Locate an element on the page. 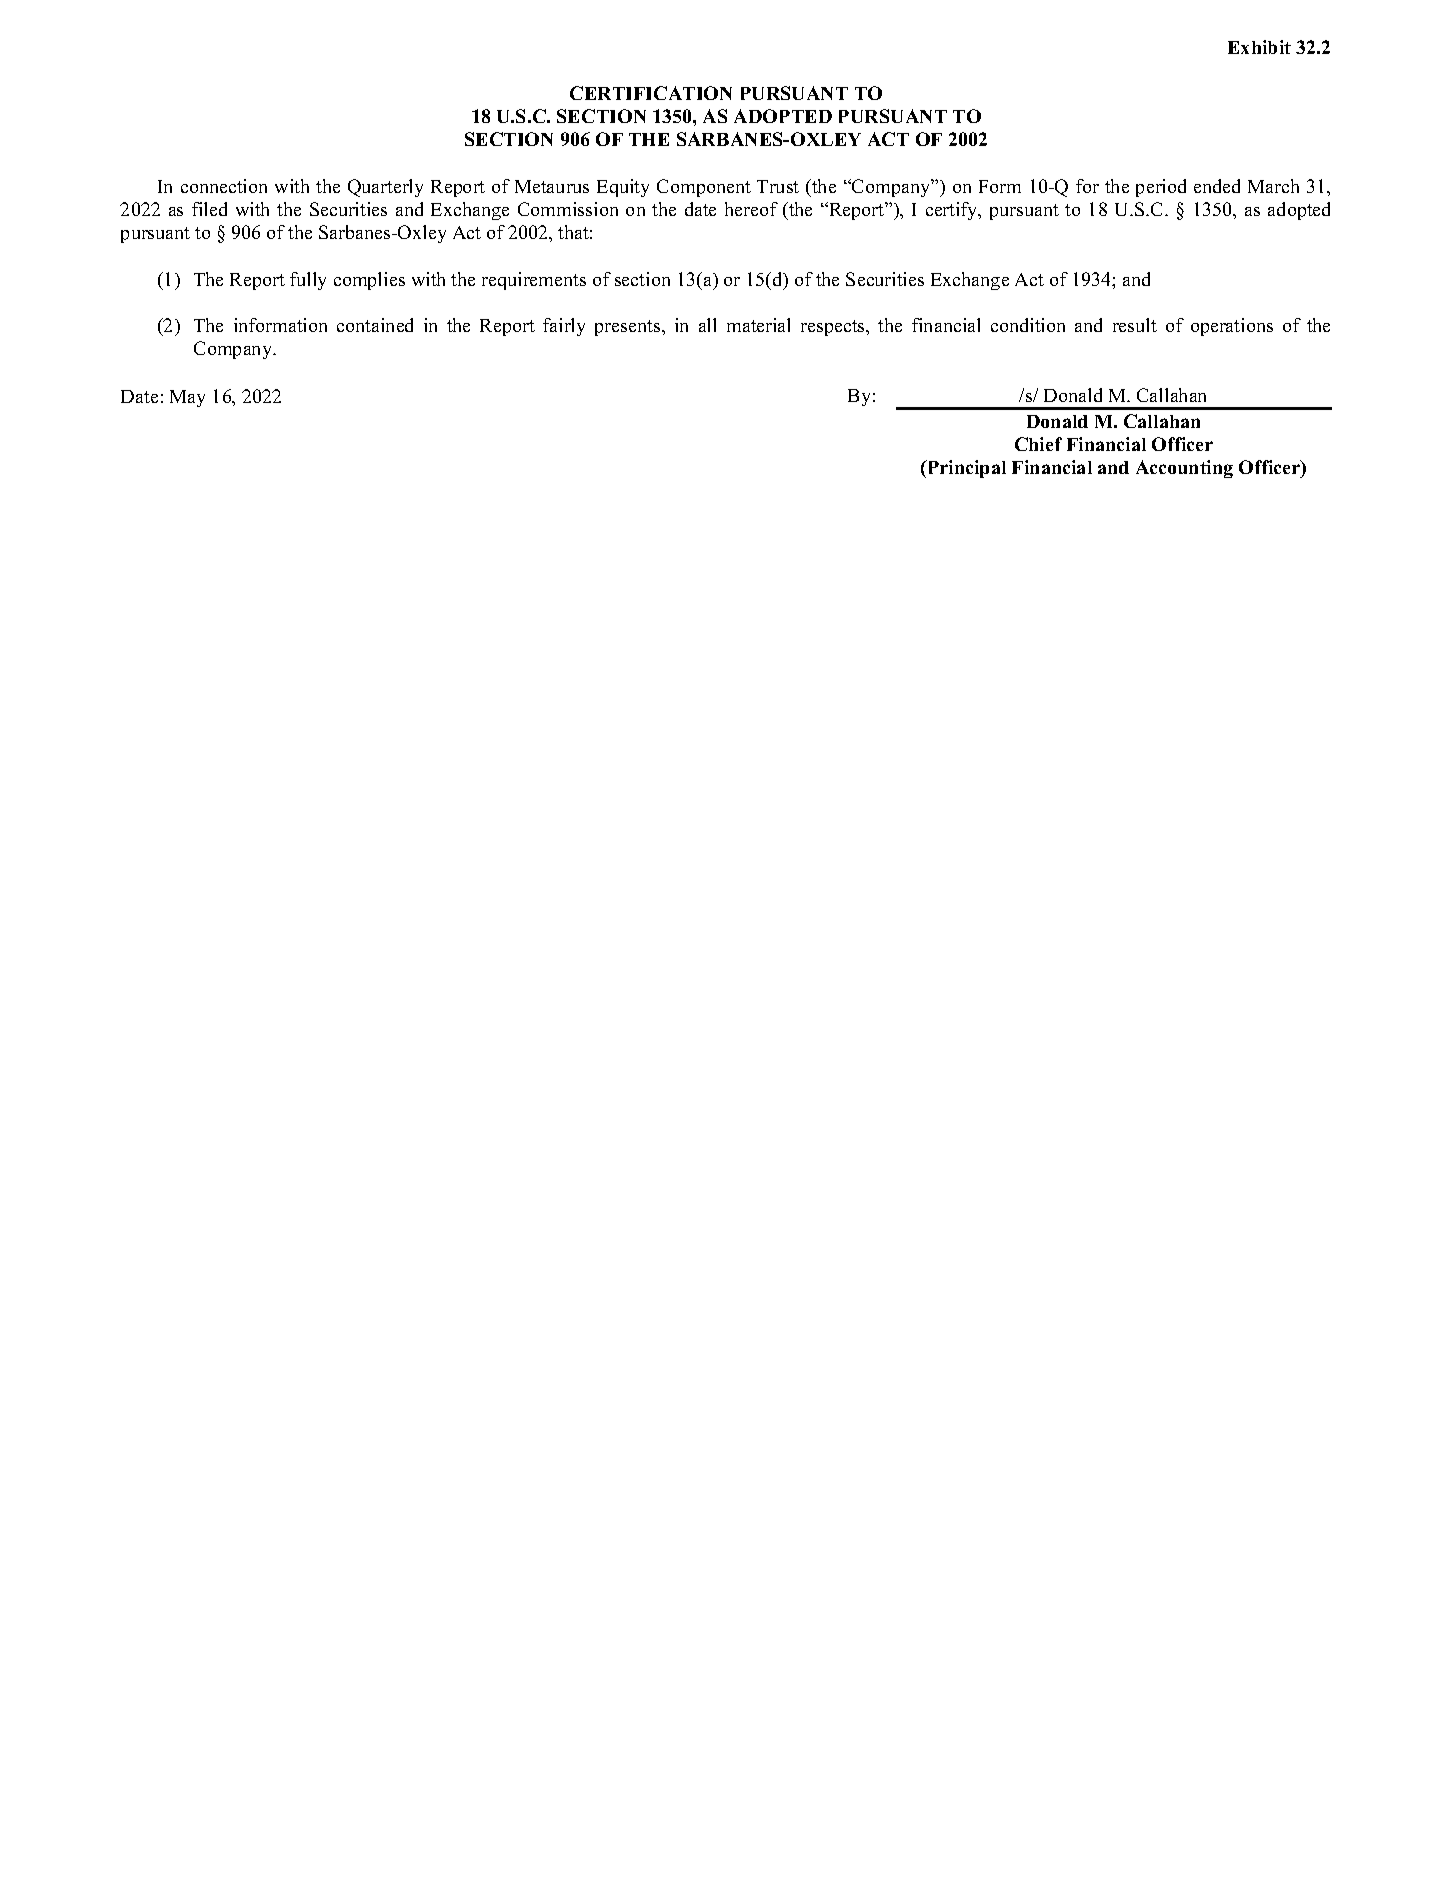  Component is located at coordinates (704, 188).
